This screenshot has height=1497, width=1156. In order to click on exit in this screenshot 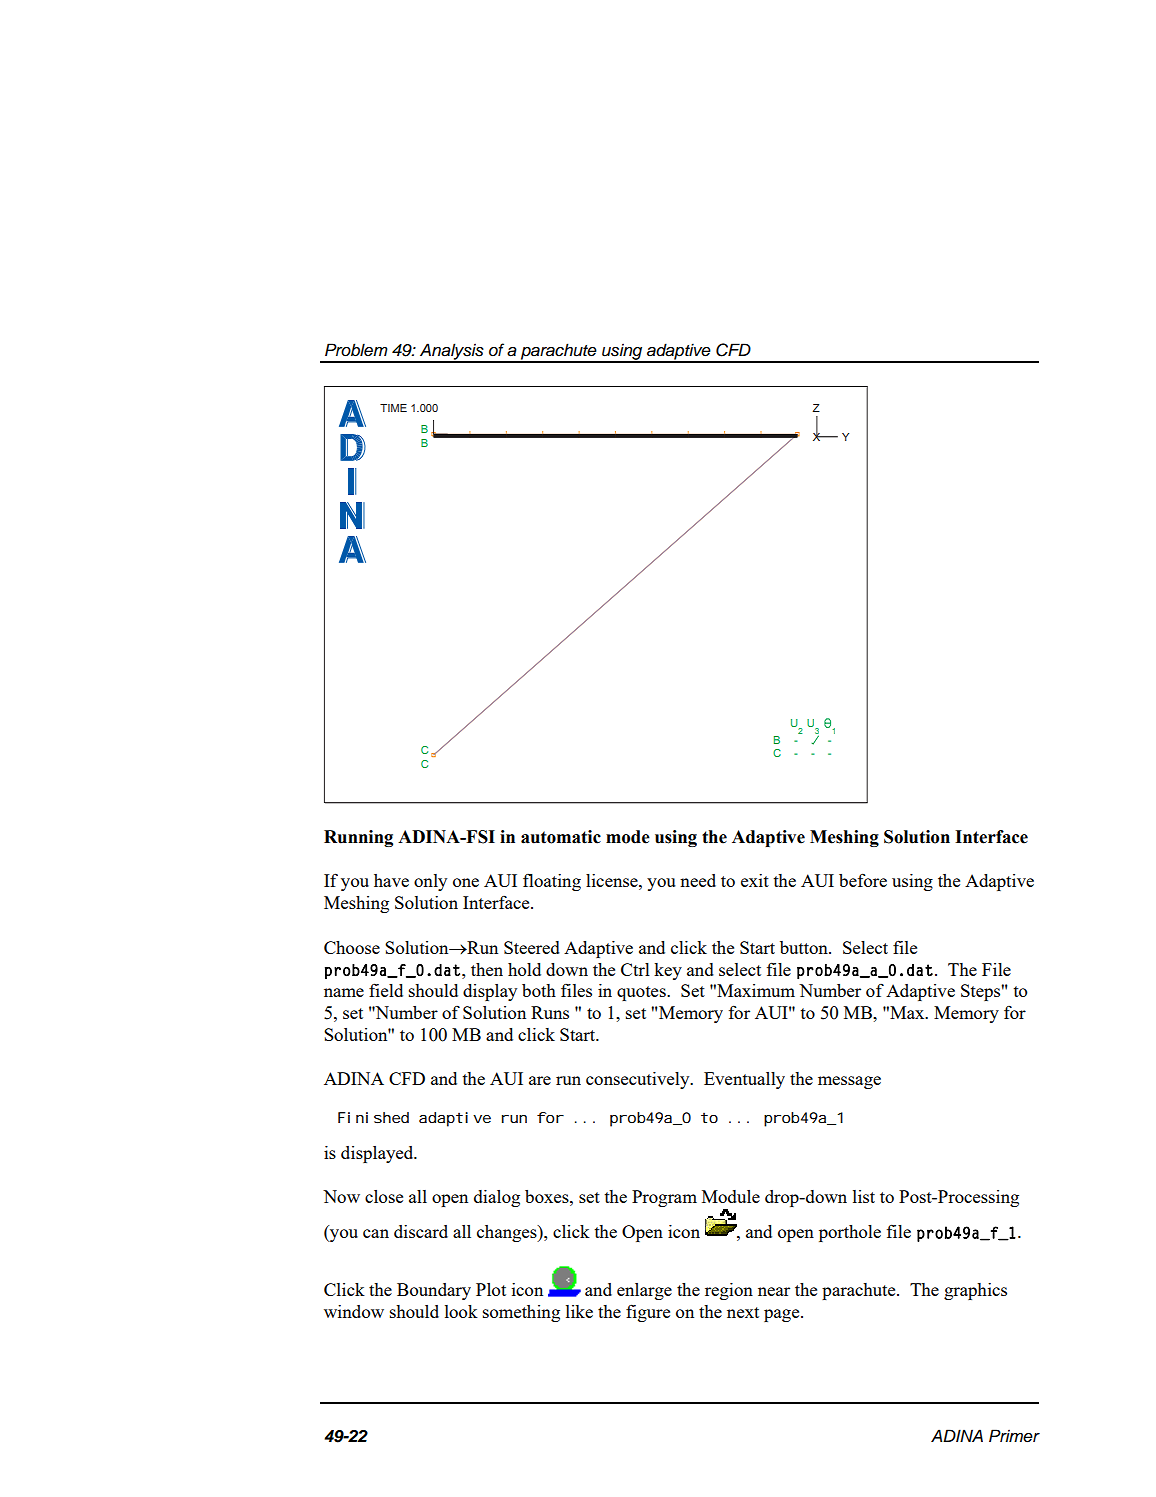, I will do `click(755, 880)`.
